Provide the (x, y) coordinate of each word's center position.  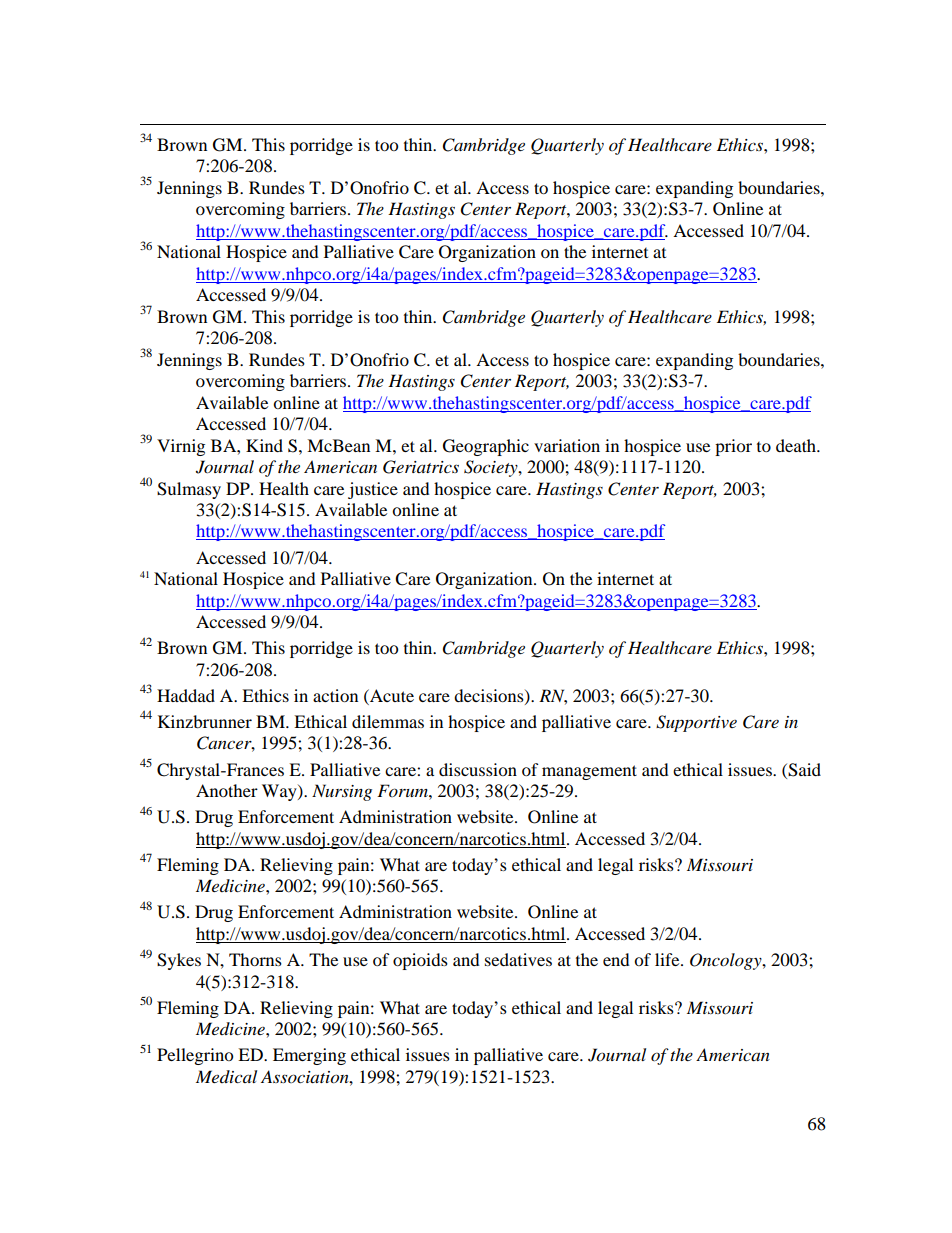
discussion (478, 769)
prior (733, 447)
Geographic (486, 447)
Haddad (186, 695)
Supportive (696, 723)
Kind (264, 445)
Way (280, 792)
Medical (226, 1076)
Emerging (309, 1056)
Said (804, 770)
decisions (490, 696)
